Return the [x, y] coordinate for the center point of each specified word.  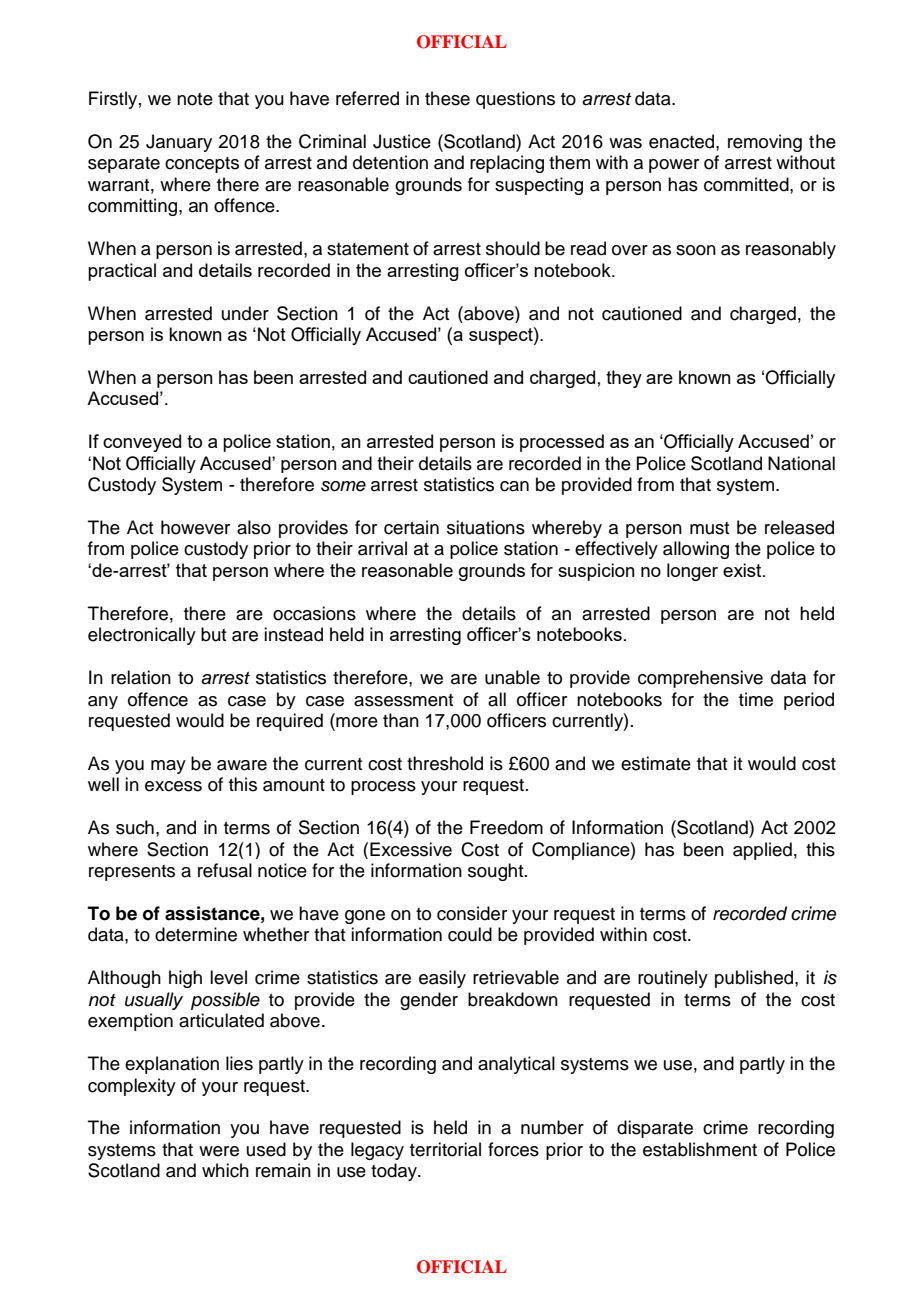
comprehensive [700, 679]
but [213, 634]
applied [762, 851]
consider [472, 913]
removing [765, 143]
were [219, 1151]
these [447, 98]
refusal [225, 870]
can [514, 486]
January [179, 143]
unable [512, 677]
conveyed [142, 443]
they [624, 379]
